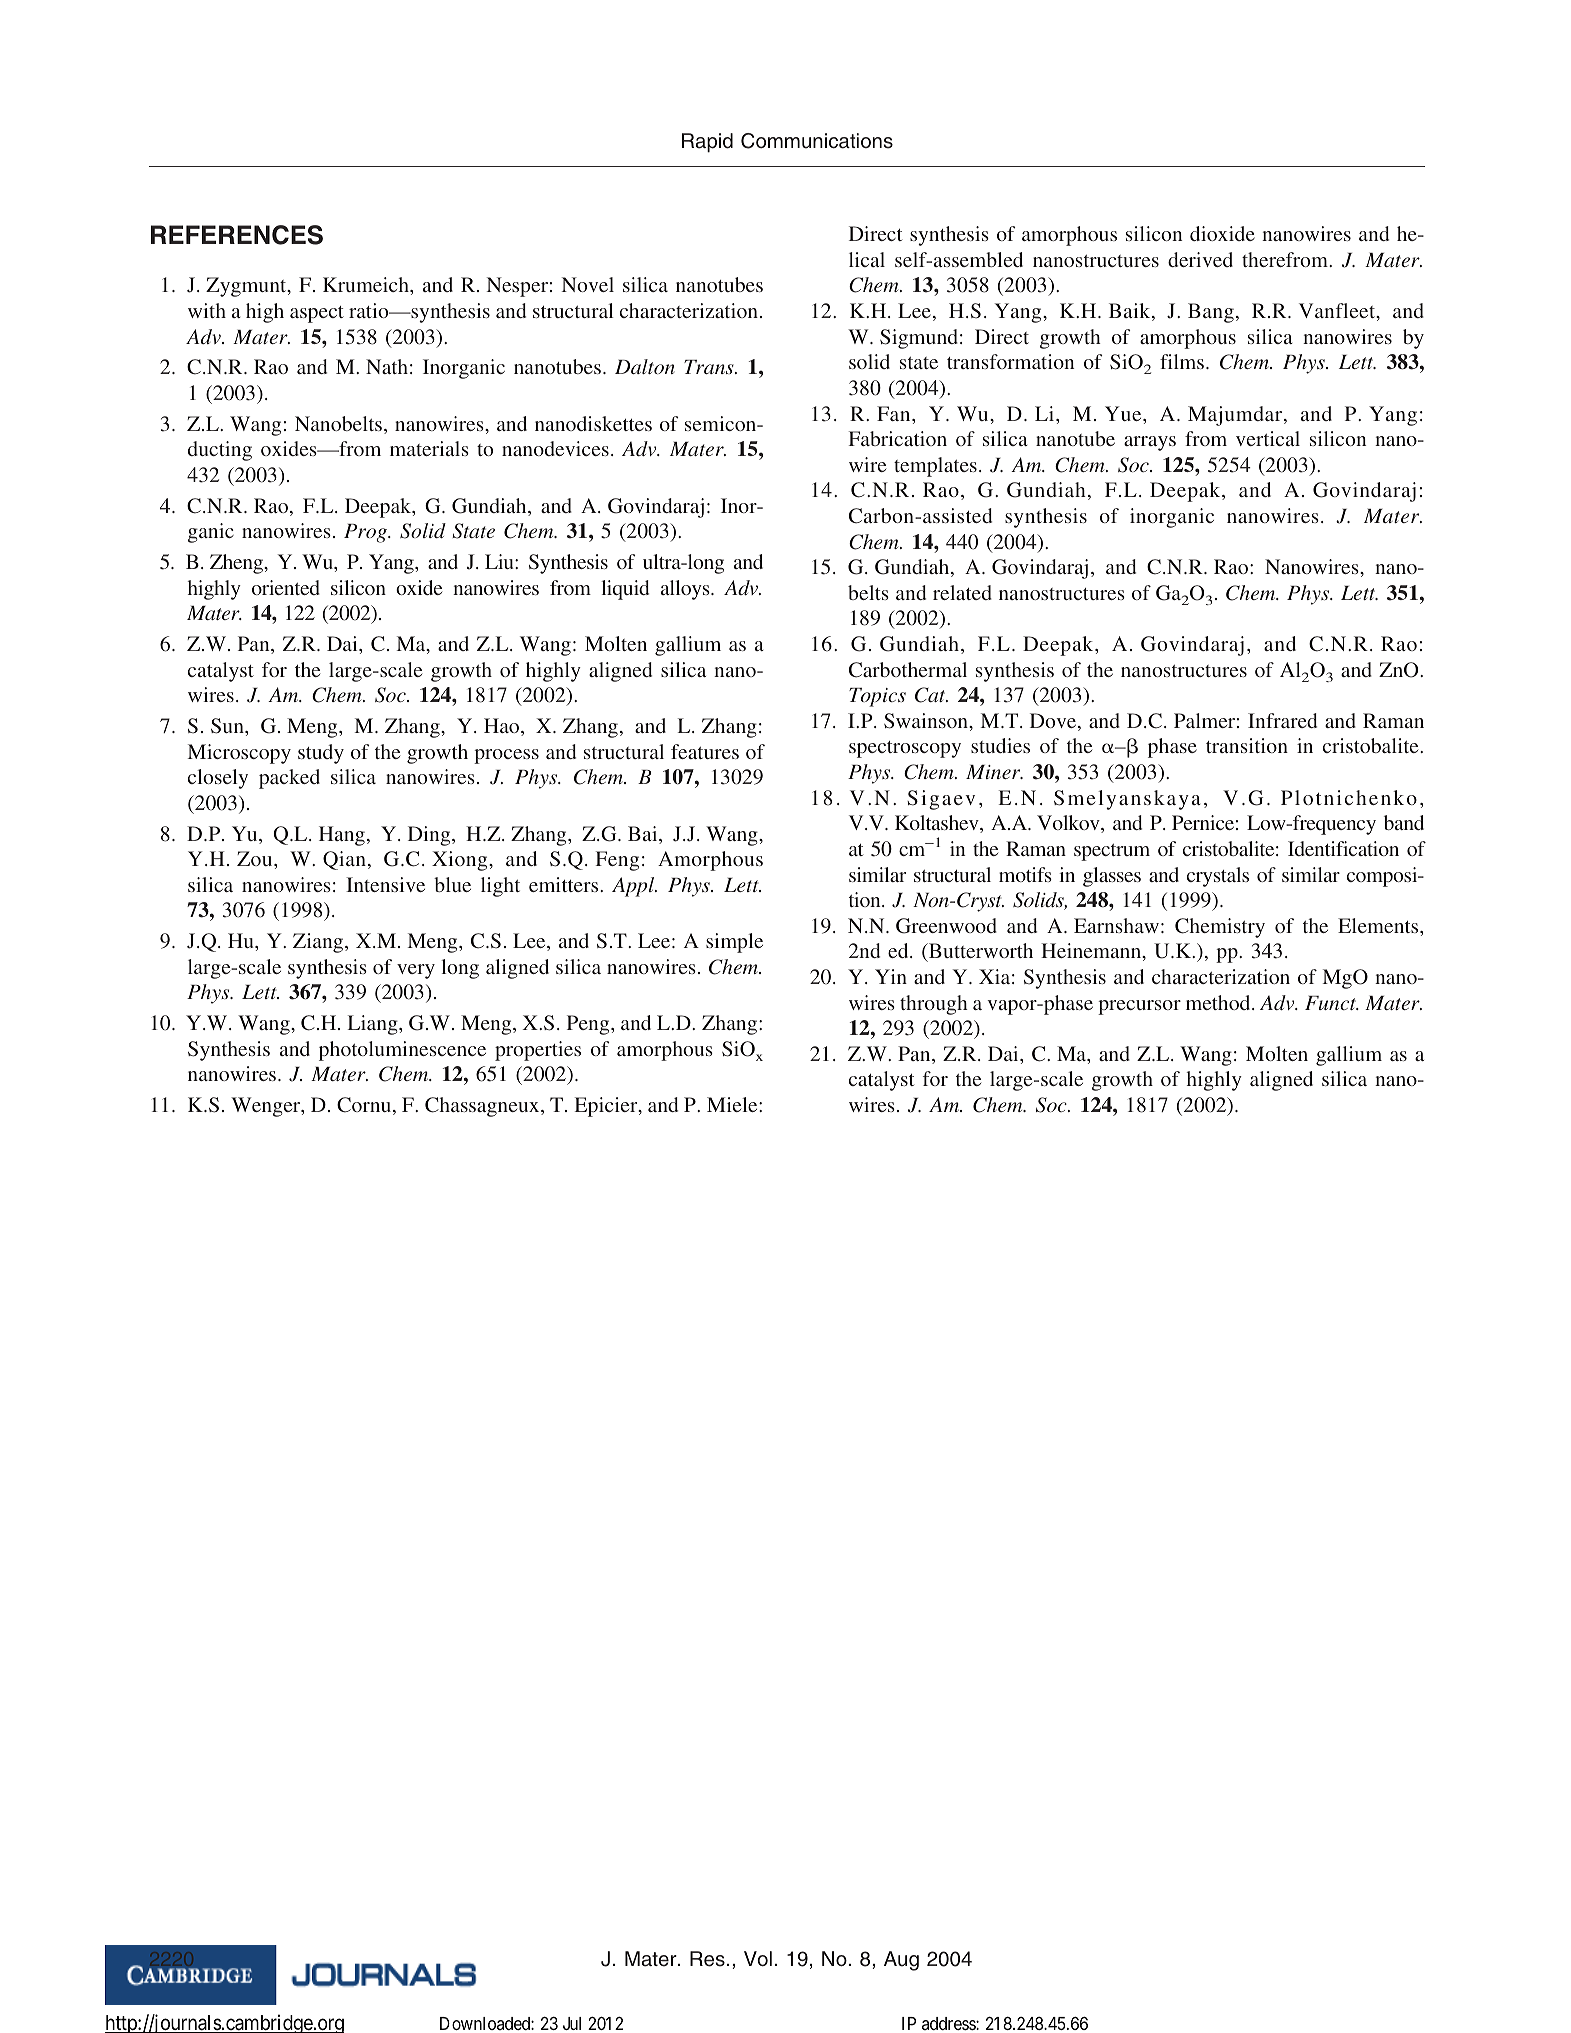 The height and width of the document is (2033, 1571). Describe the element at coordinates (237, 235) in the document. I see `REFERENCES` at that location.
